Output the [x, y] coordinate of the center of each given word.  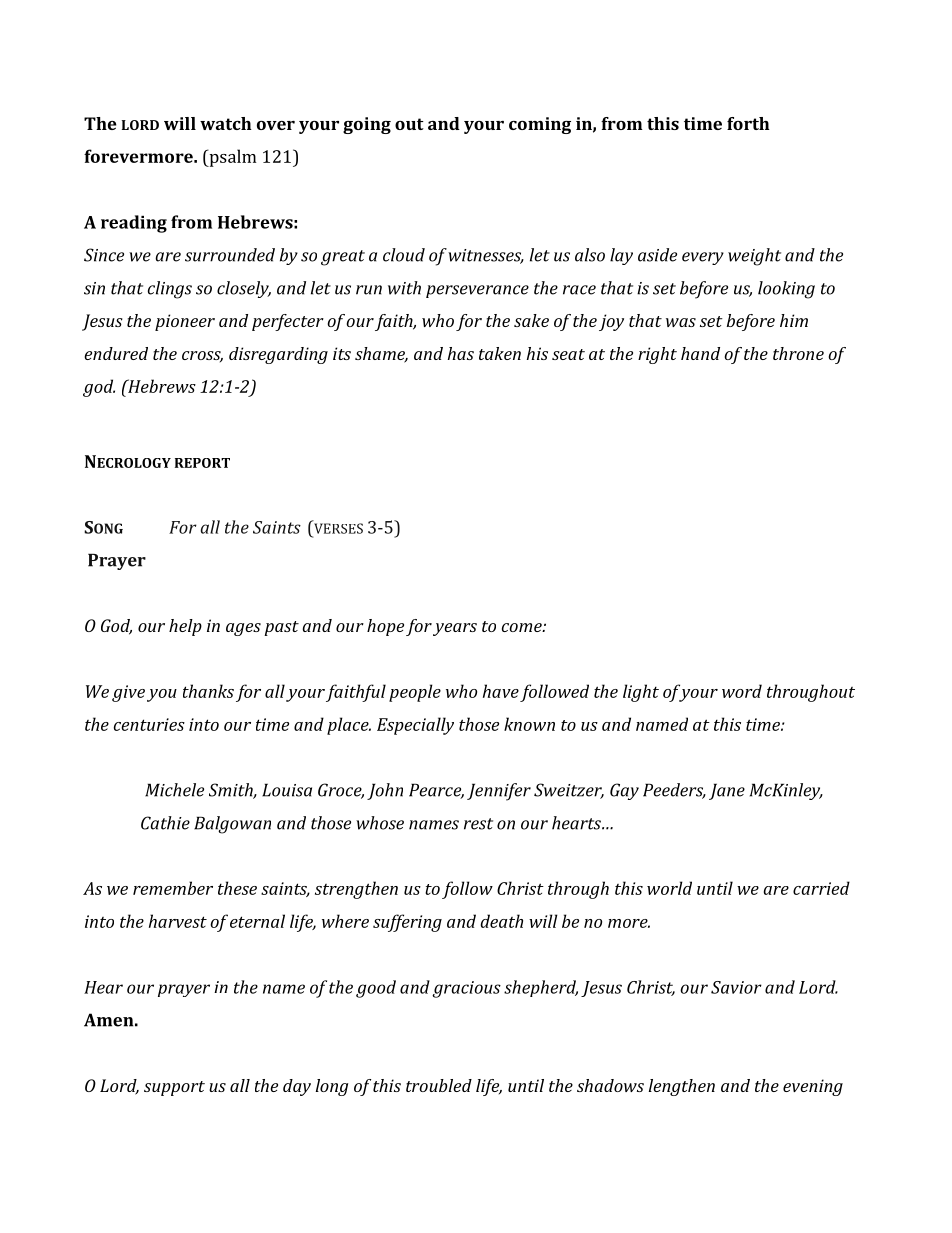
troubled [439, 1085]
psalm [232, 158]
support [174, 1088]
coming [540, 125]
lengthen [682, 1087]
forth [748, 123]
